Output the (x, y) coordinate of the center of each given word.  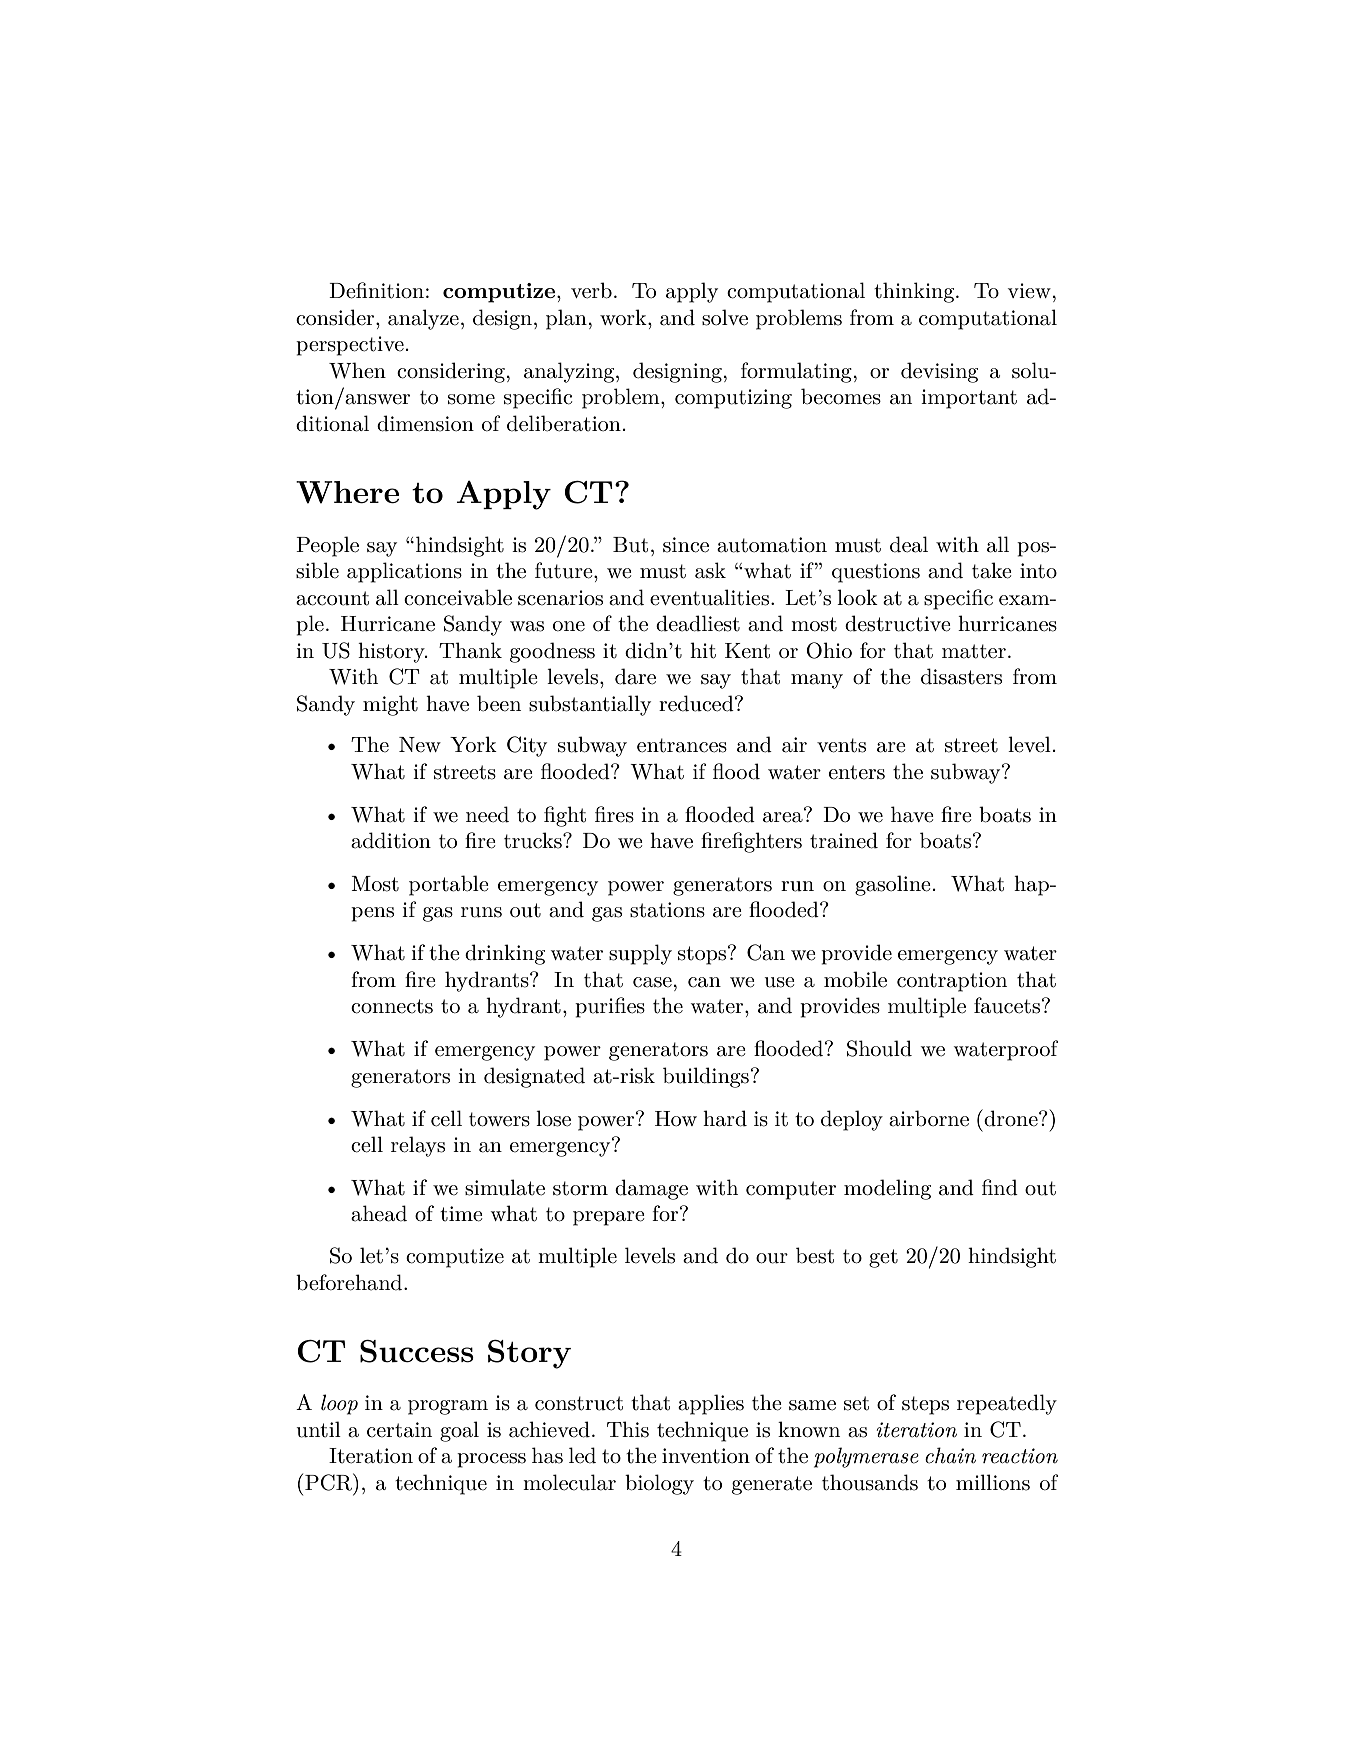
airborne (929, 1118)
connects (392, 1006)
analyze (423, 319)
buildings (706, 1077)
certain (399, 1430)
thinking (915, 292)
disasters (961, 676)
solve (725, 317)
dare (635, 676)
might (390, 705)
